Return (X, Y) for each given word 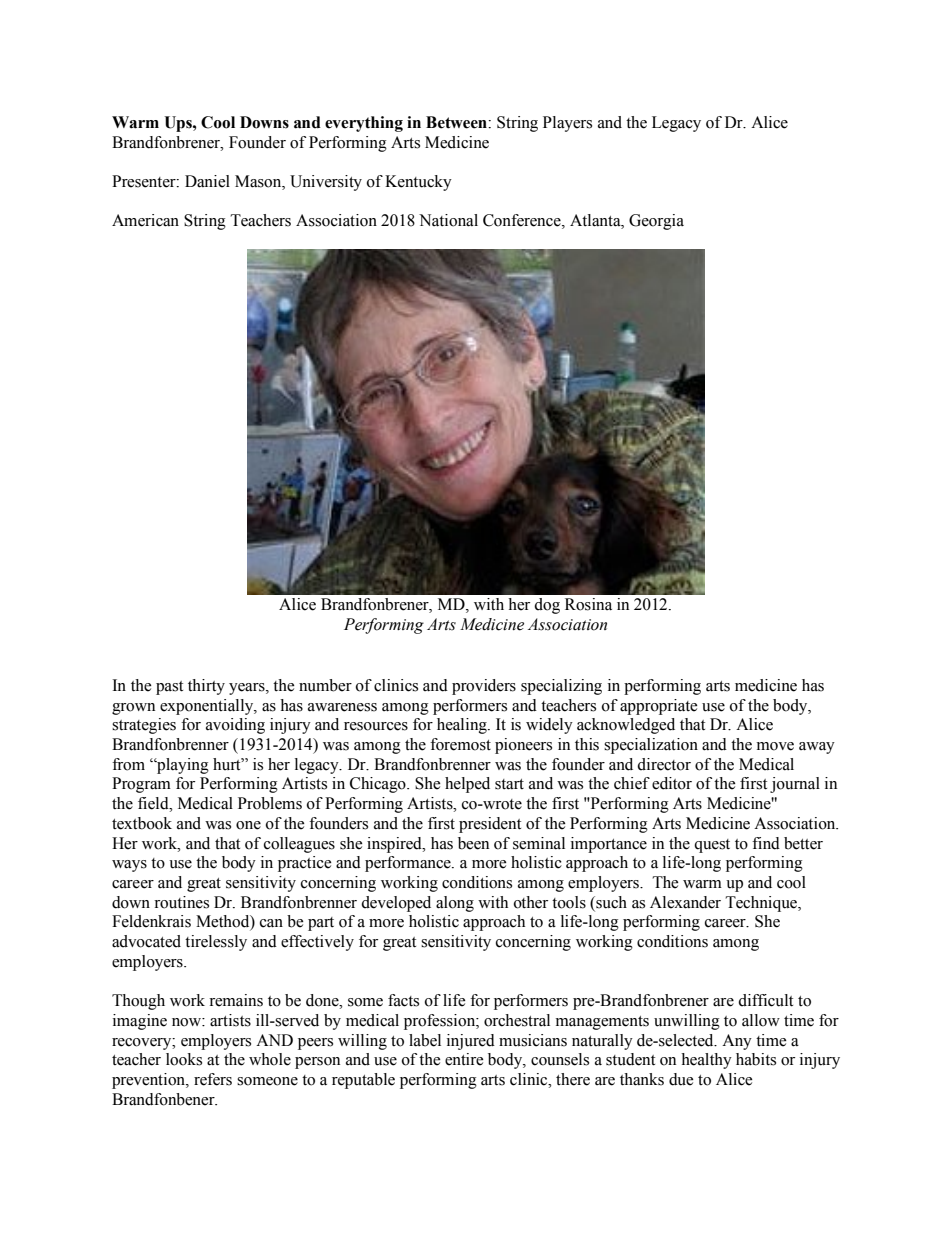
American (145, 220)
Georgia (656, 222)
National (448, 220)
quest (712, 846)
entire (464, 1059)
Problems (270, 803)
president (490, 825)
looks (184, 1059)
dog (547, 606)
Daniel (207, 181)
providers (484, 687)
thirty (206, 687)
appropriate (659, 707)
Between (457, 122)
